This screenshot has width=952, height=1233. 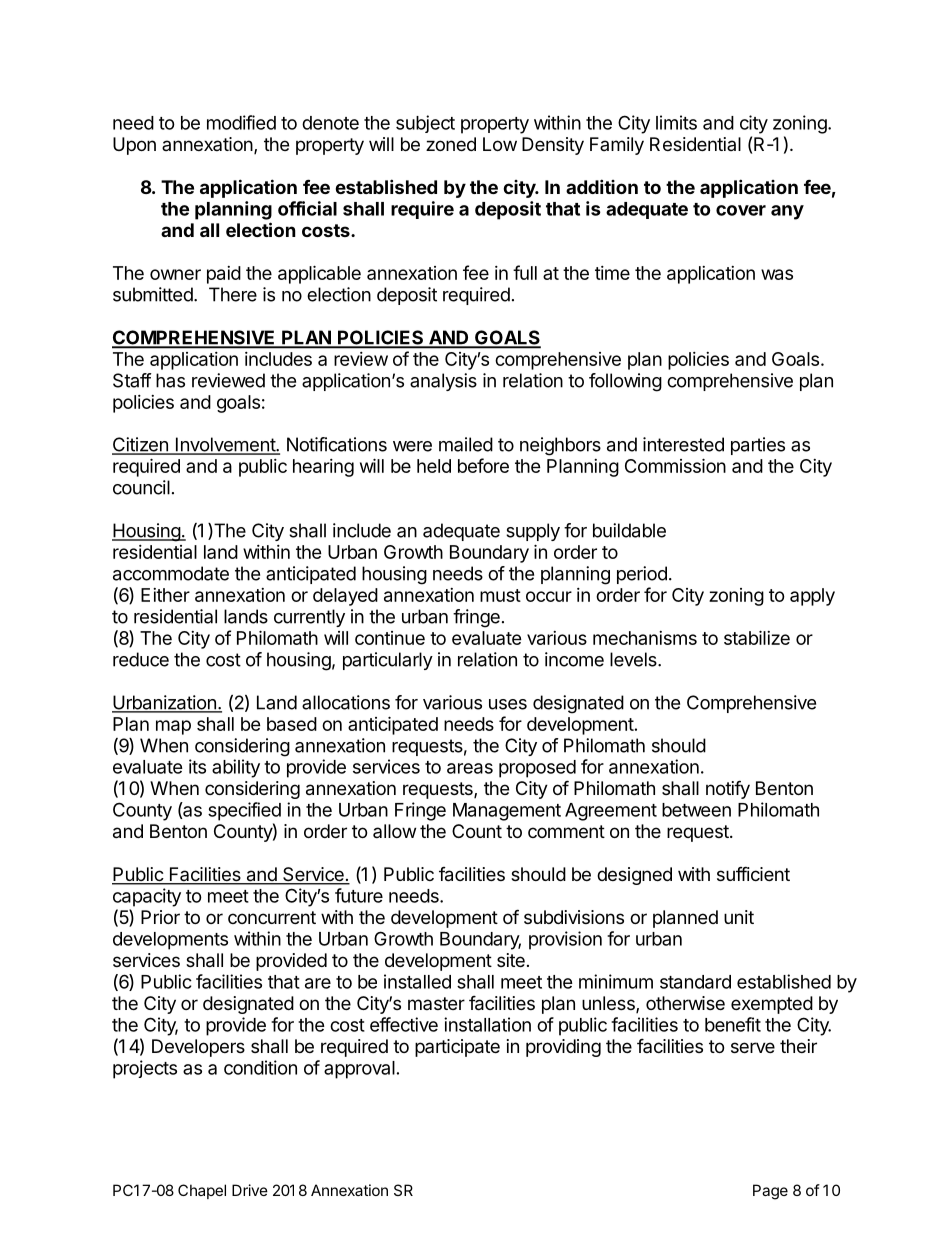 What do you see at coordinates (241, 122) in the screenshot?
I see `modified` at bounding box center [241, 122].
